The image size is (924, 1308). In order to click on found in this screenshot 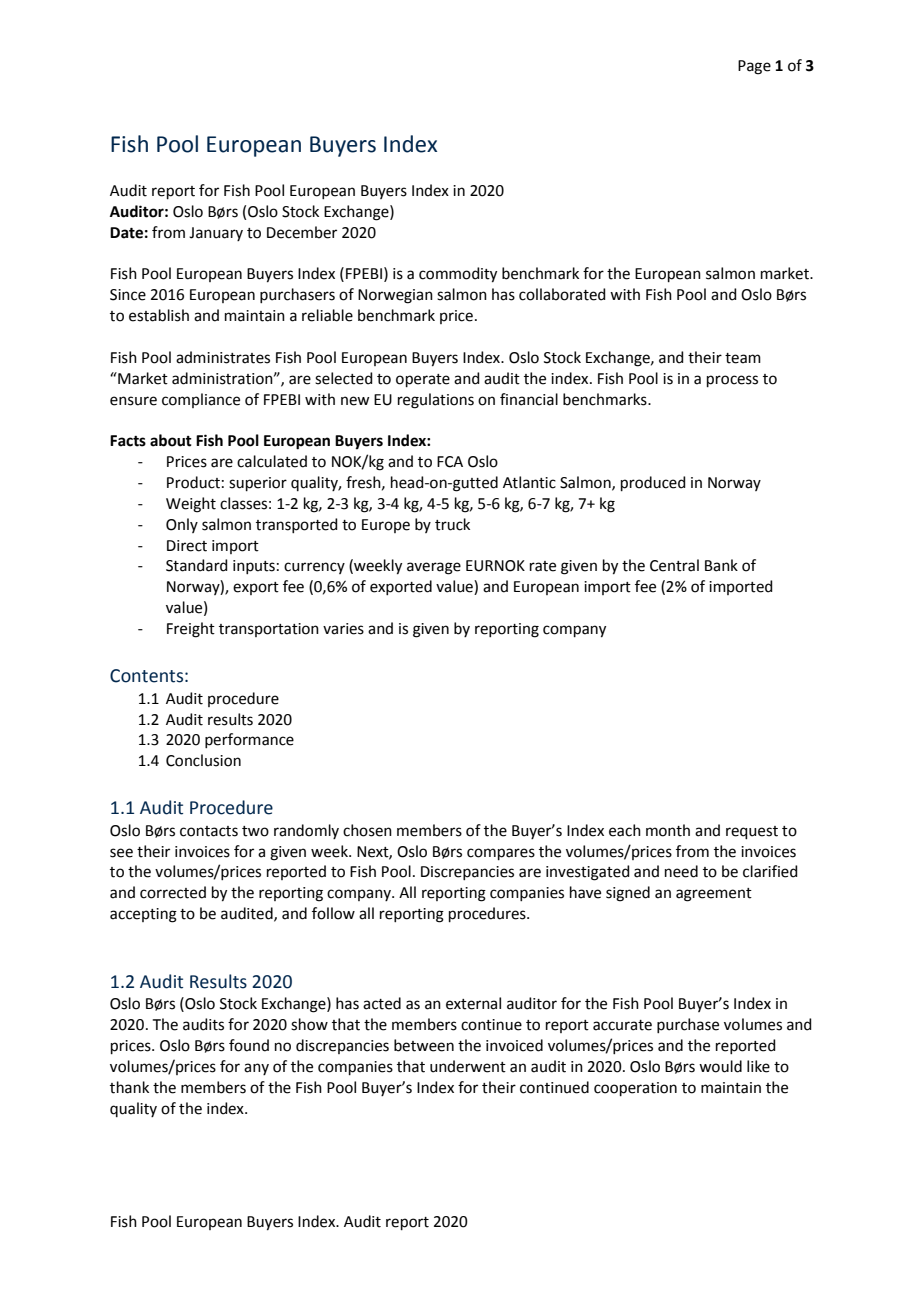, I will do `click(249, 1045)`.
